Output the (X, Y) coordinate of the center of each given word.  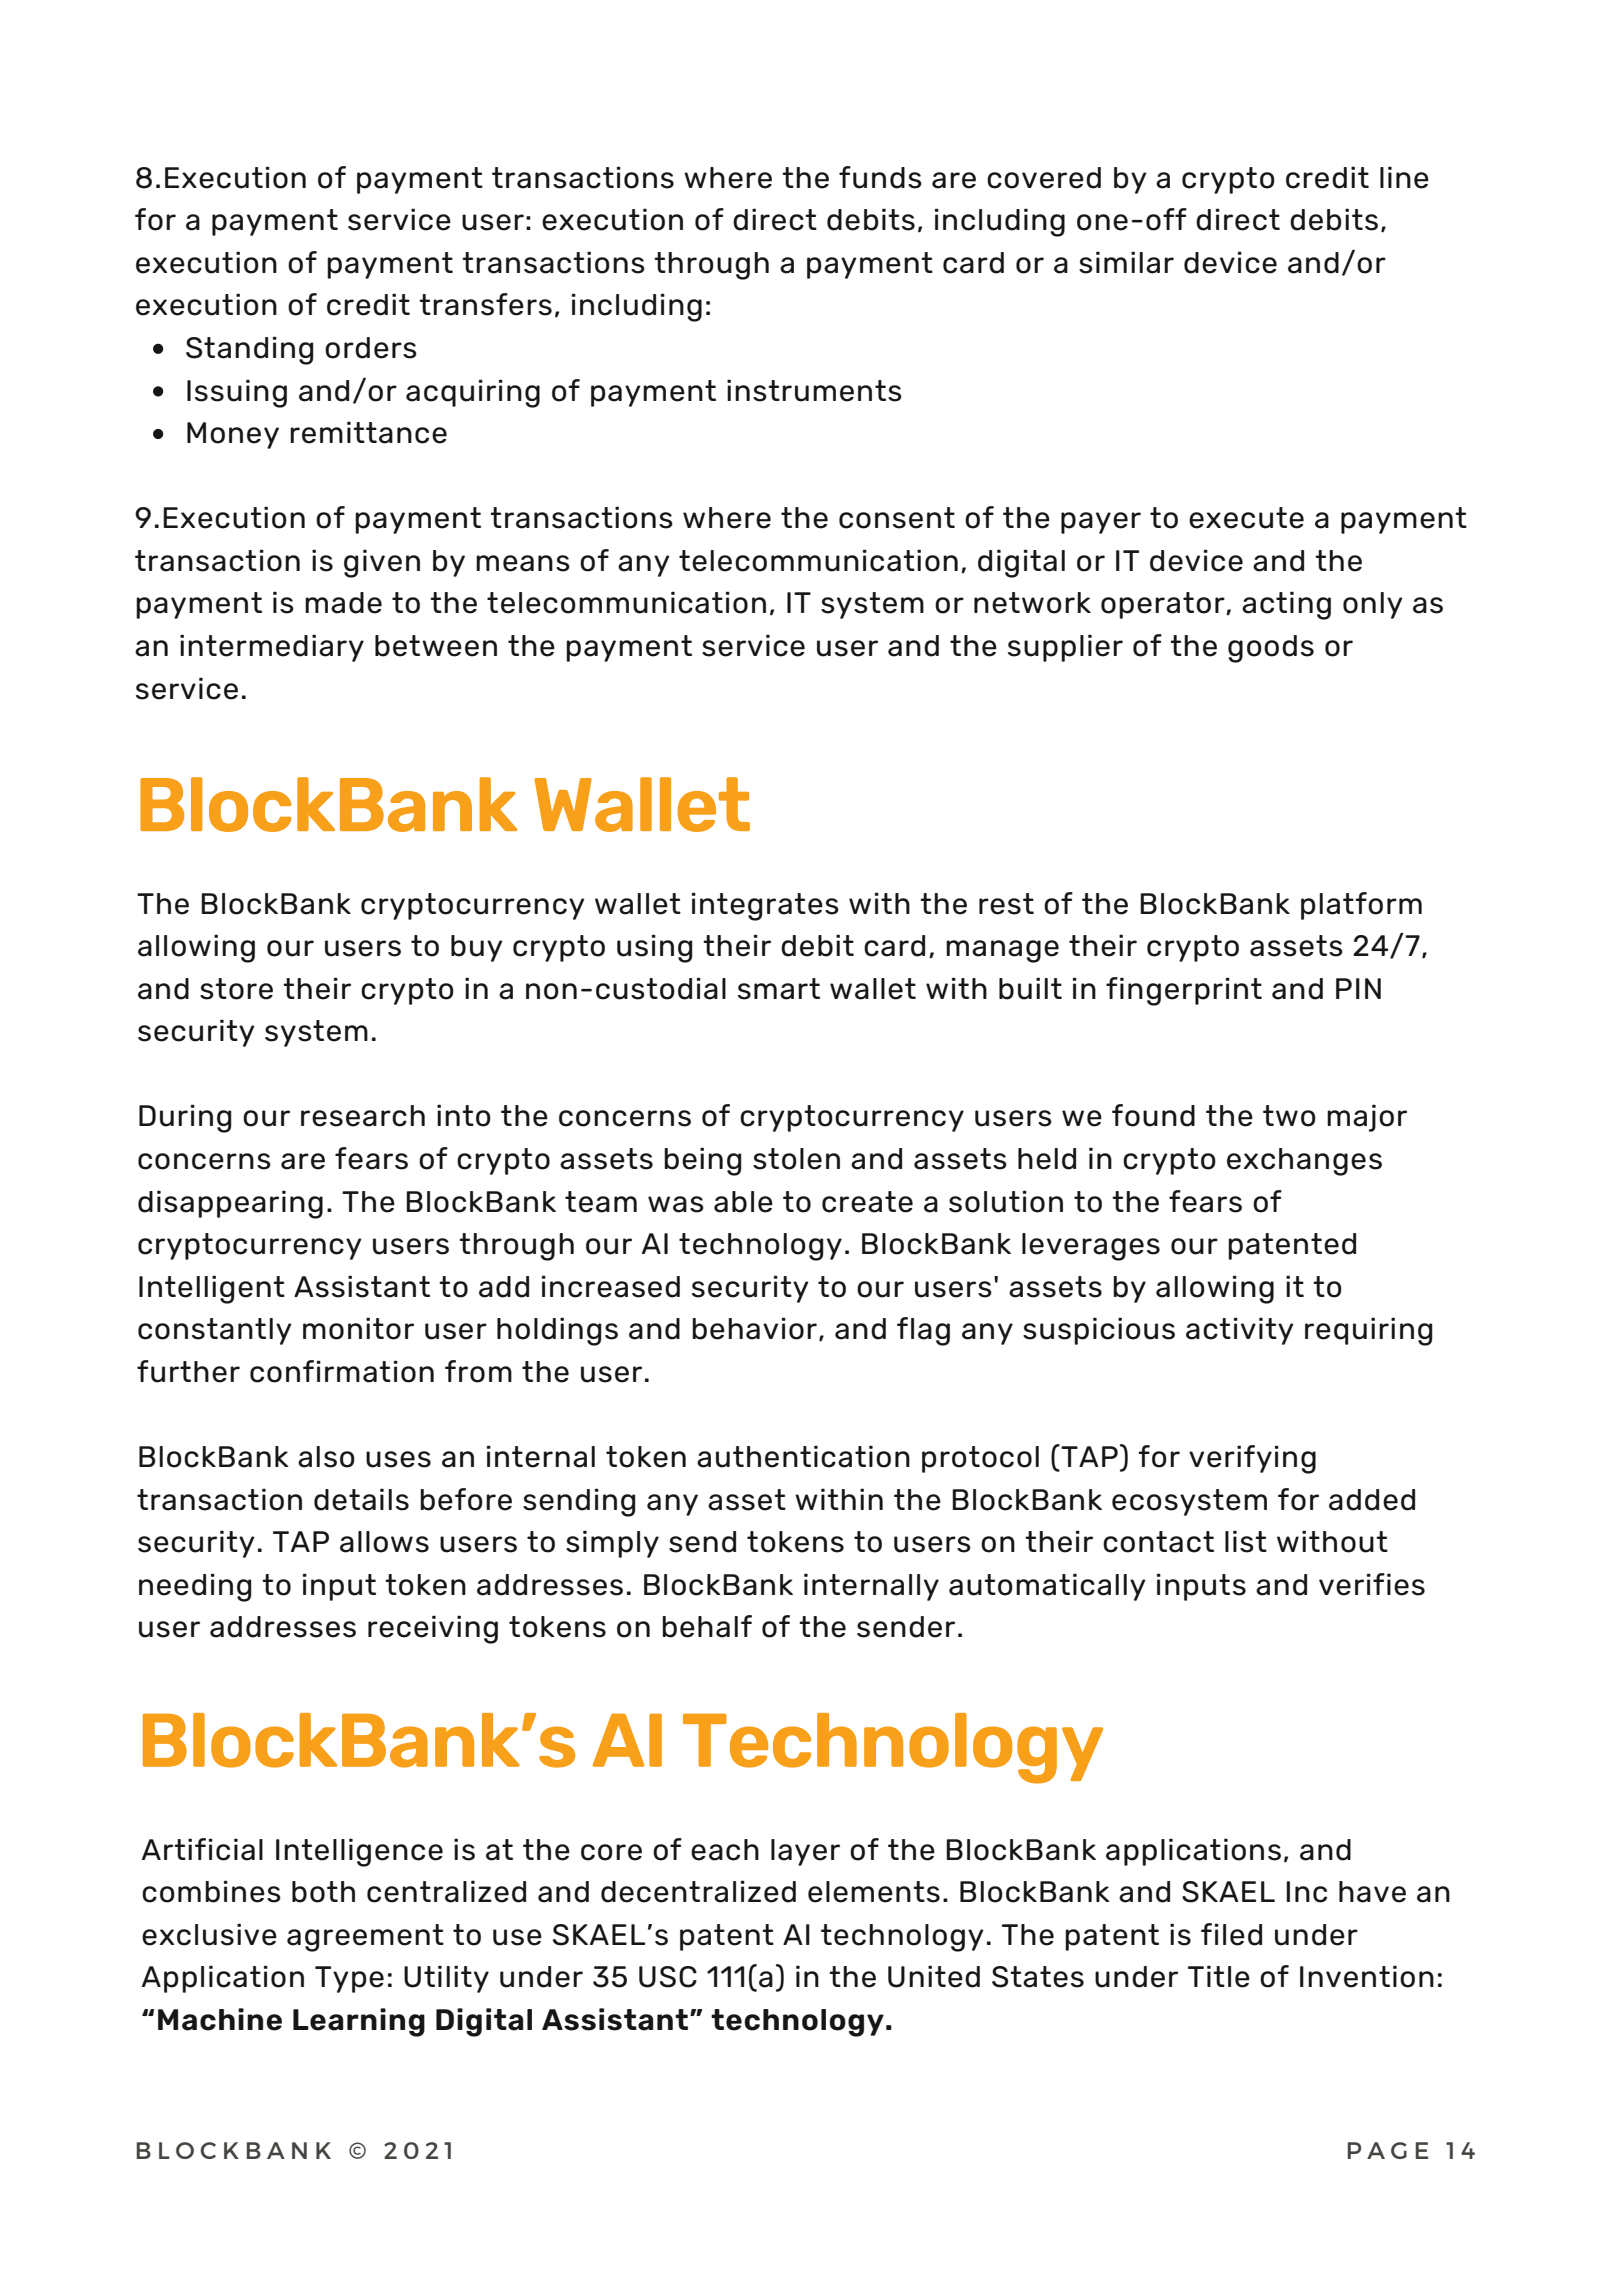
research (363, 1116)
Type (349, 1979)
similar (1126, 262)
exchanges (1304, 1162)
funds (880, 177)
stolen (796, 1159)
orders (371, 348)
